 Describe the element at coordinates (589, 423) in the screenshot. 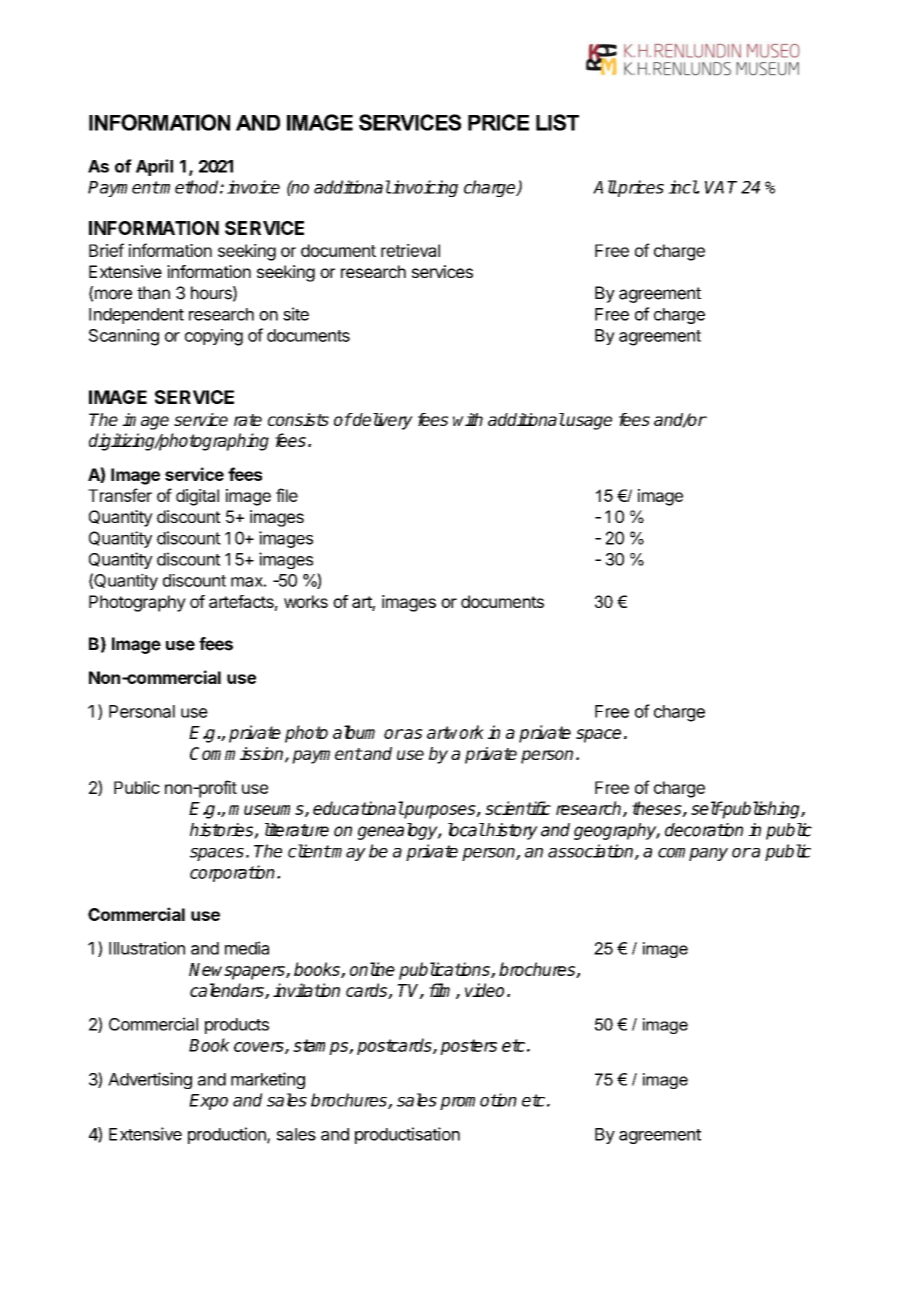

I see `usage` at that location.
